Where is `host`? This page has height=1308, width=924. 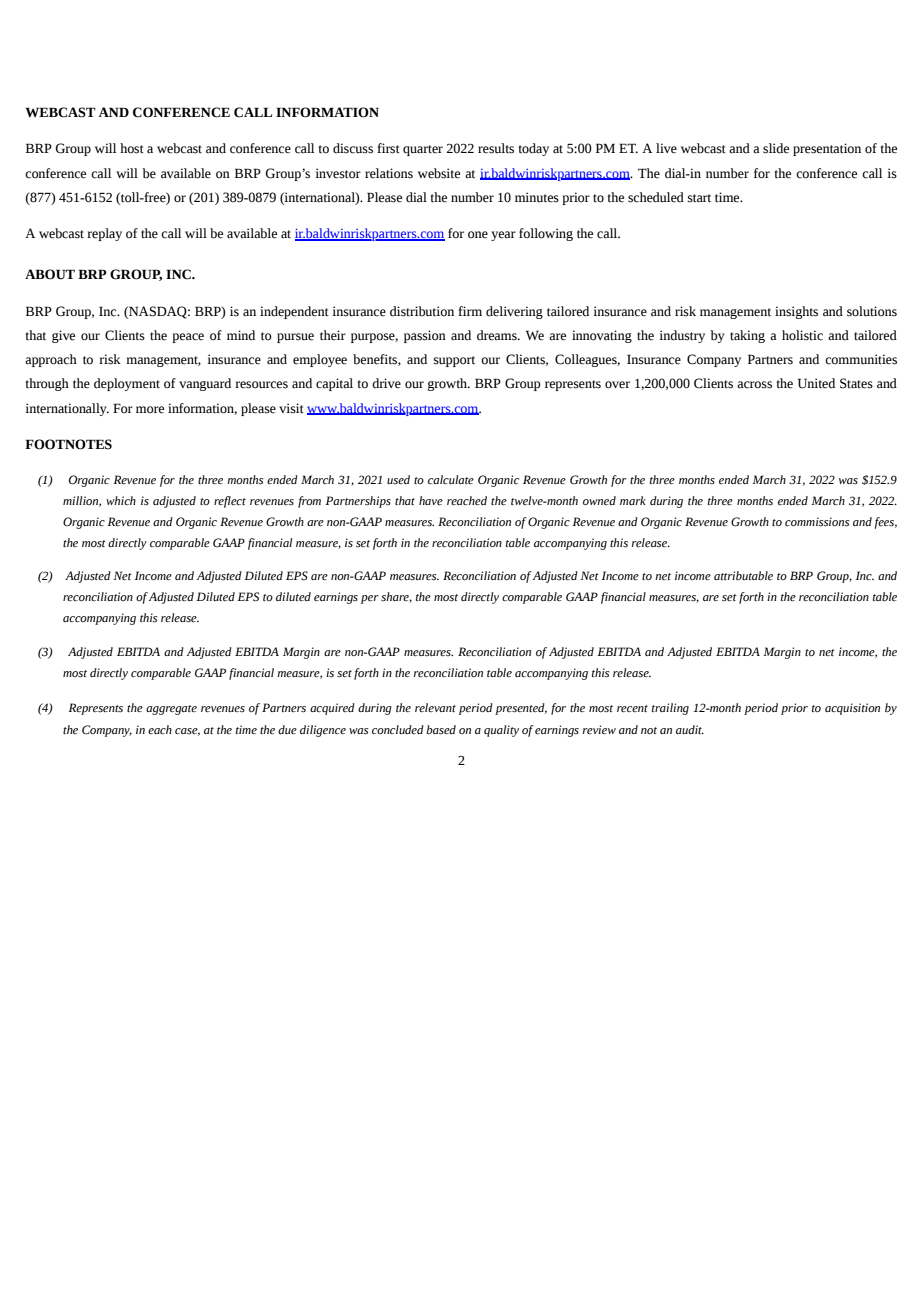
host is located at coordinates (132, 148).
